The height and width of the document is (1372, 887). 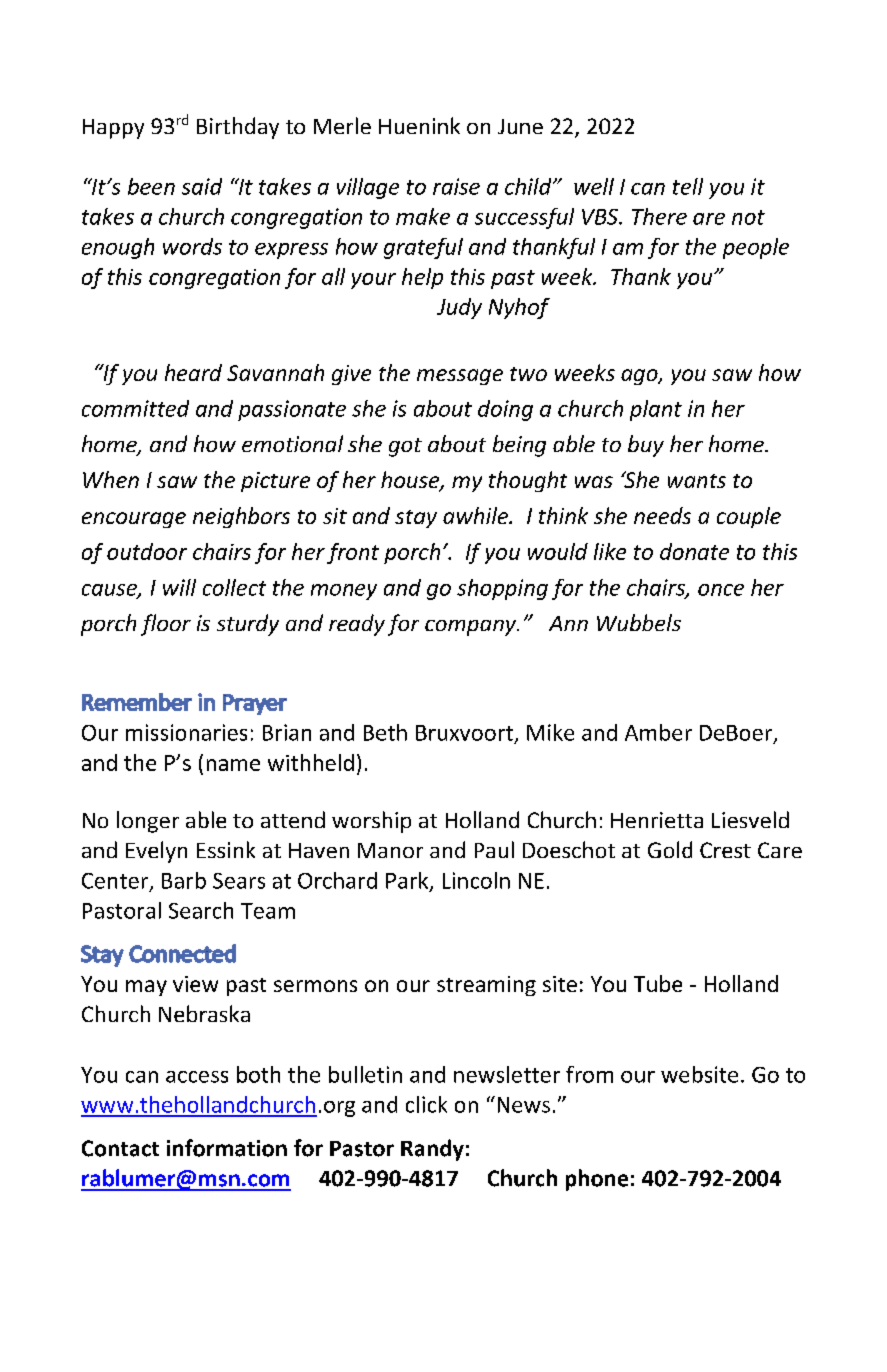 I want to click on floor, so click(x=166, y=625).
